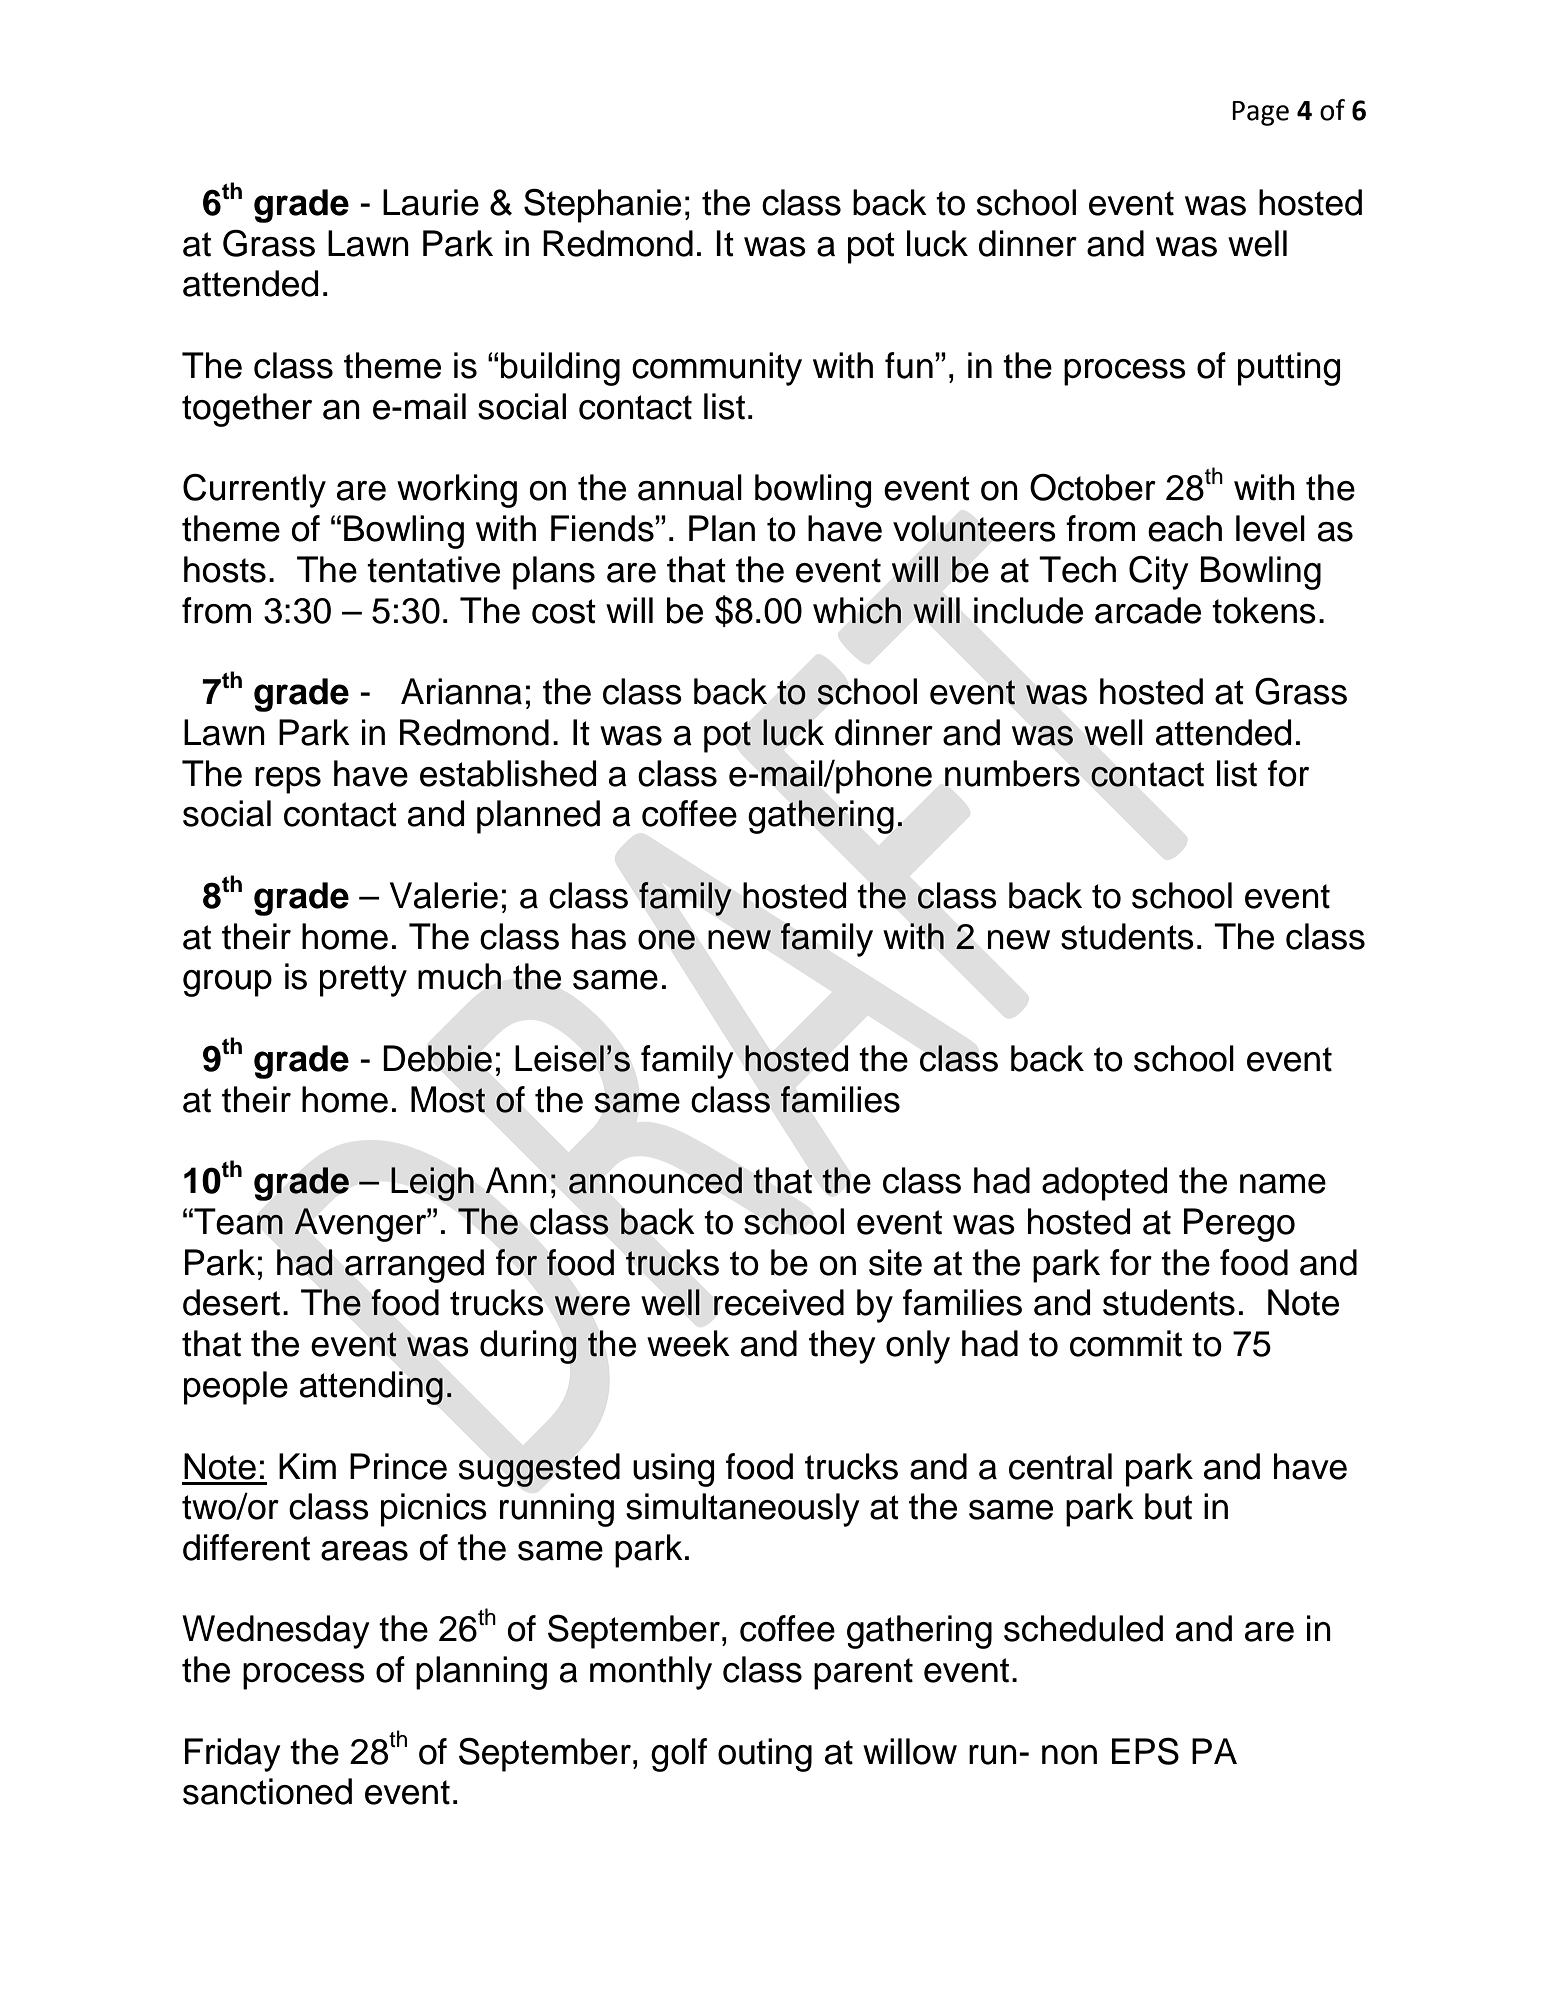 This page has width=1549, height=2005. What do you see at coordinates (765, 1755) in the page?
I see `outing` at bounding box center [765, 1755].
